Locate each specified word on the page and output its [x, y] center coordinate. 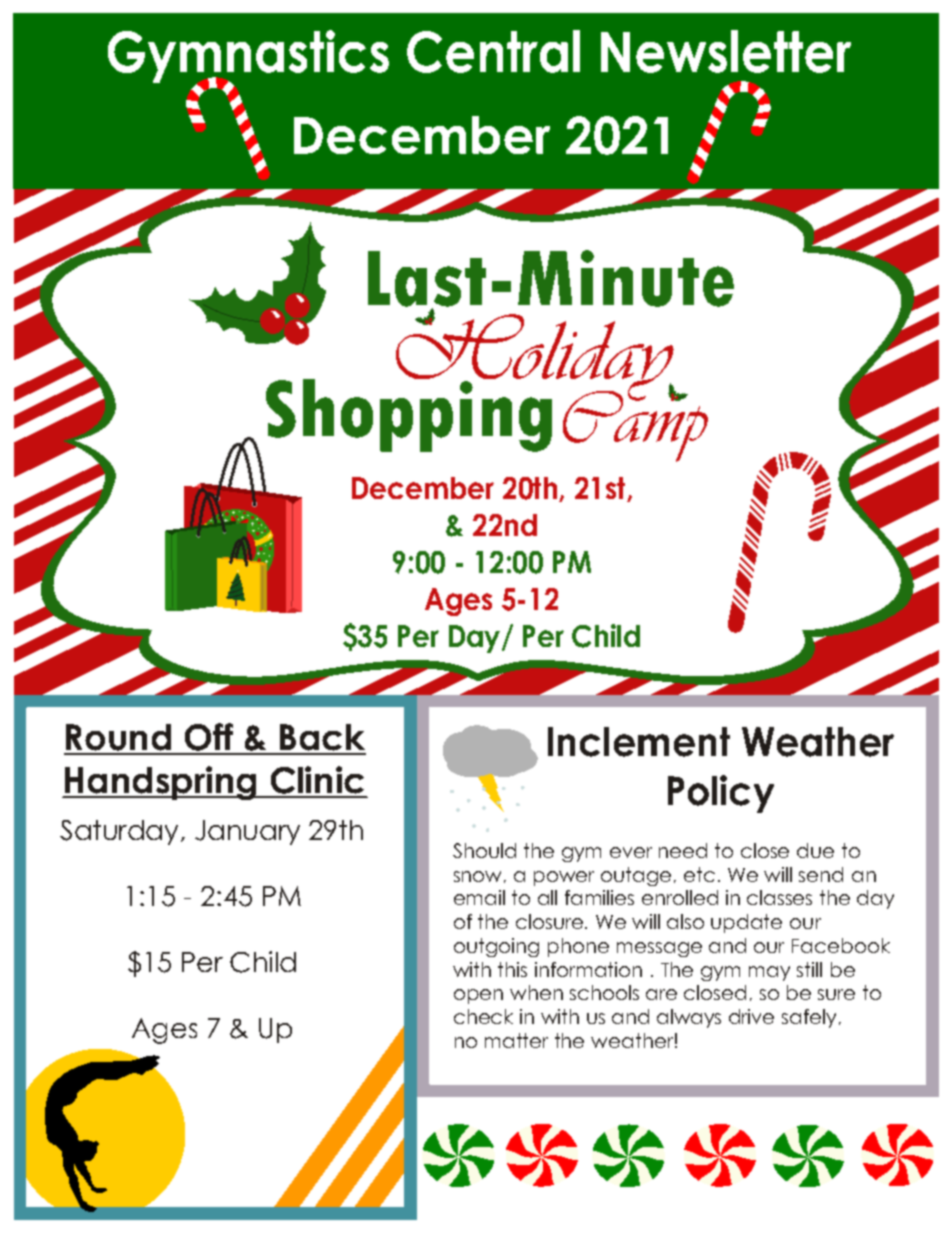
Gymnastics [248, 57]
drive [751, 1016]
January [247, 832]
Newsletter [726, 51]
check [483, 1016]
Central [493, 51]
